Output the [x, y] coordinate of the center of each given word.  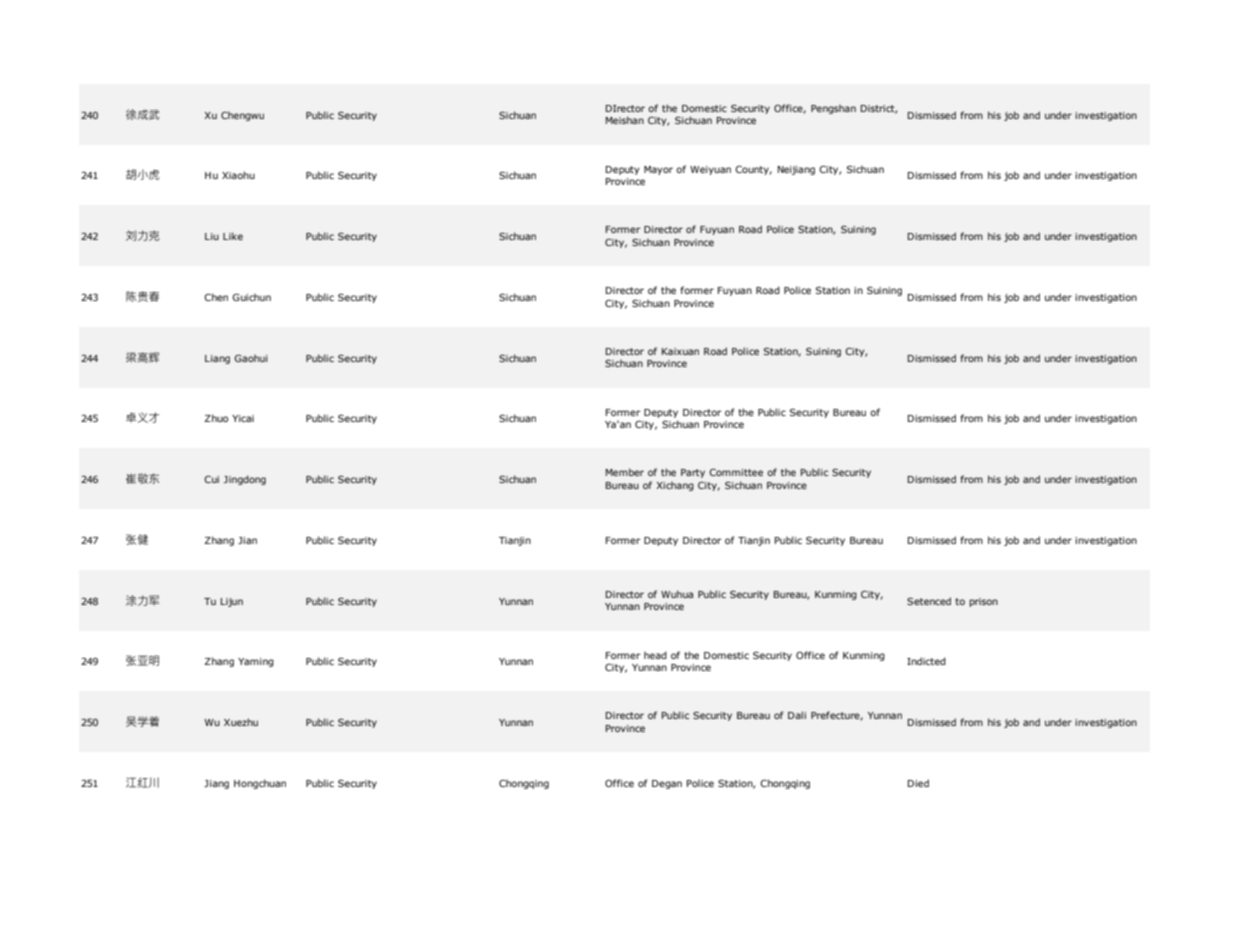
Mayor [658, 170]
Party [693, 473]
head [655, 655]
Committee [736, 472]
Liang [217, 359]
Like [233, 236]
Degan [667, 784]
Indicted [926, 661]
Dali [797, 715]
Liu [212, 236]
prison [983, 602]
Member [625, 472]
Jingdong [245, 480]
